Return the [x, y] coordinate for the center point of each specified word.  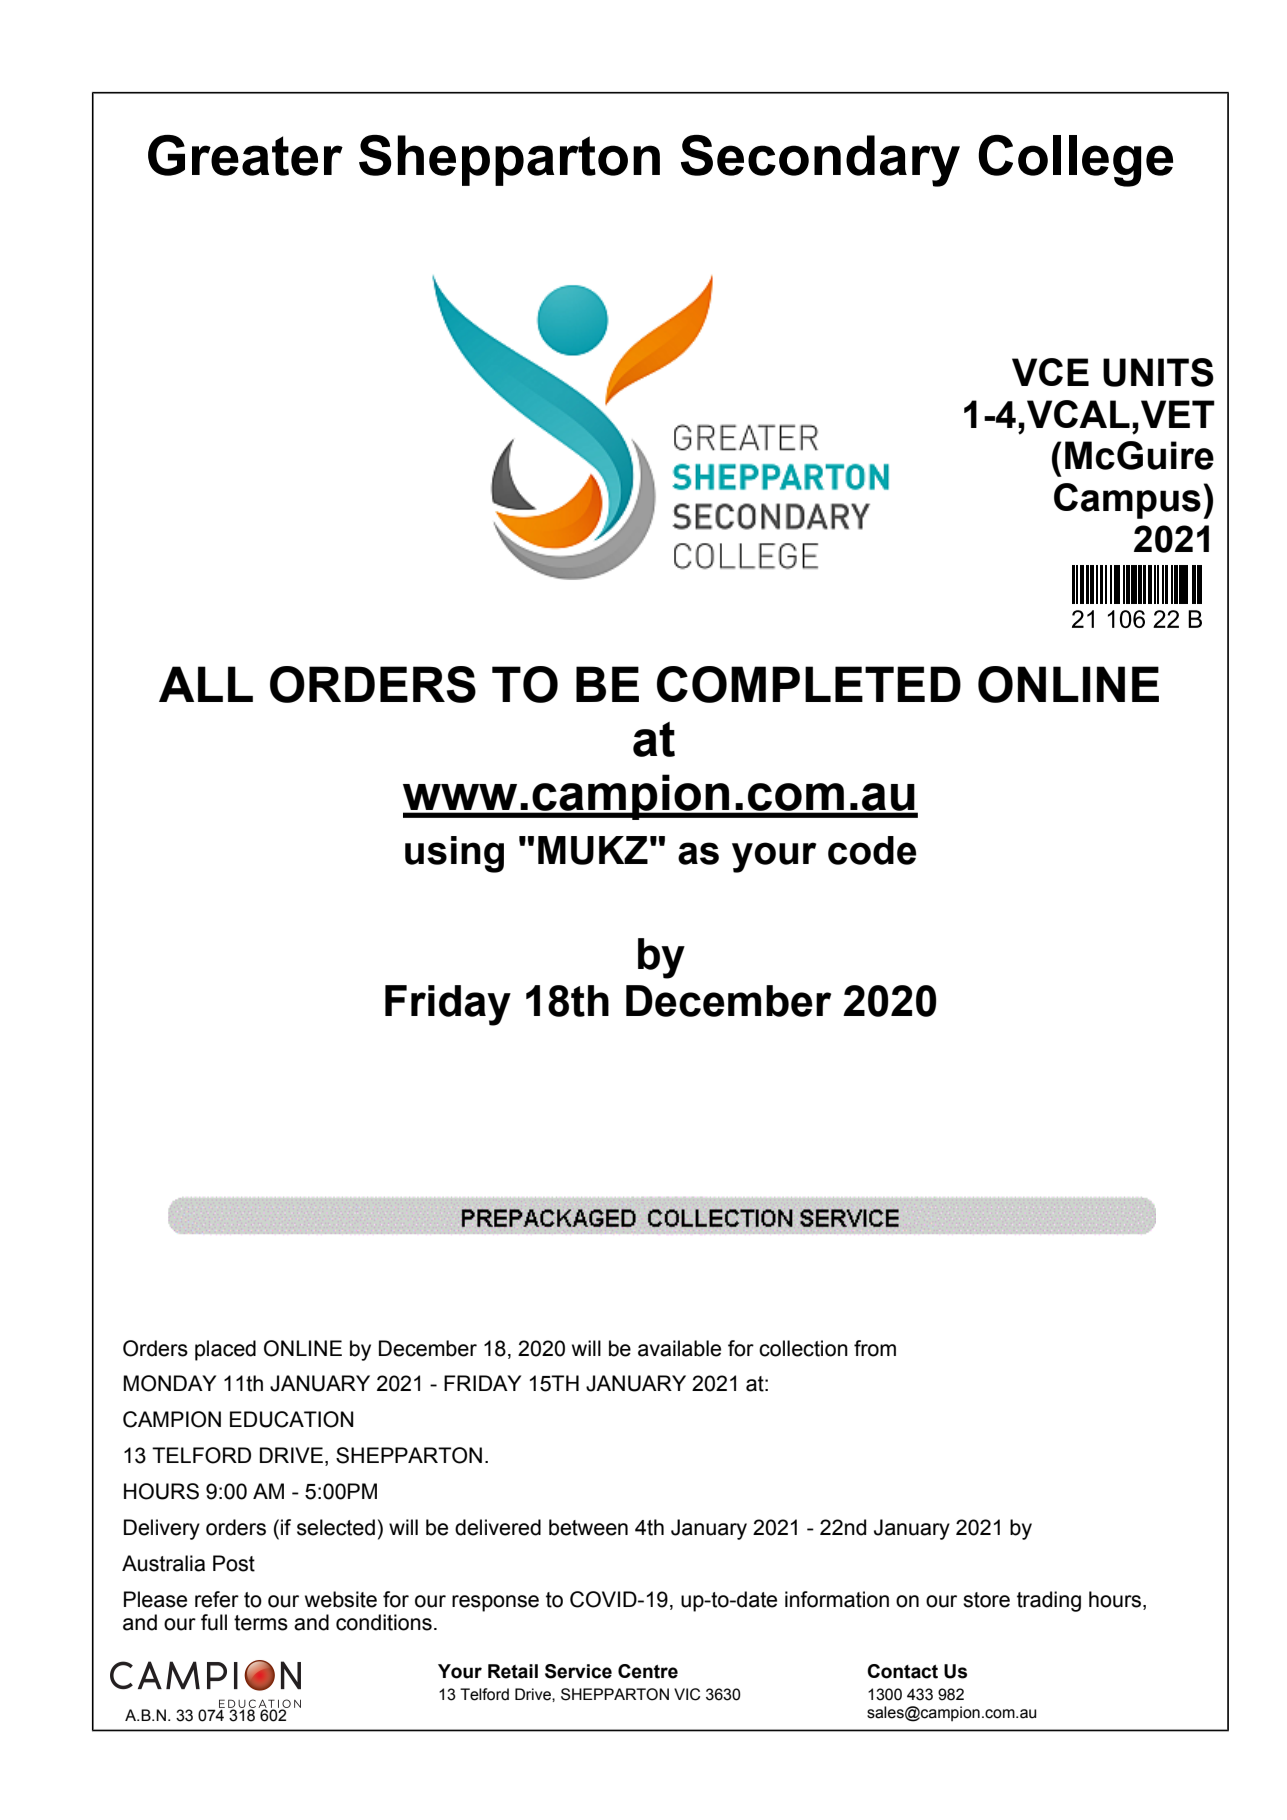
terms [261, 1623]
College [1075, 161]
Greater [245, 155]
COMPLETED [809, 684]
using [454, 854]
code [872, 850]
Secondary [820, 161]
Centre [648, 1671]
